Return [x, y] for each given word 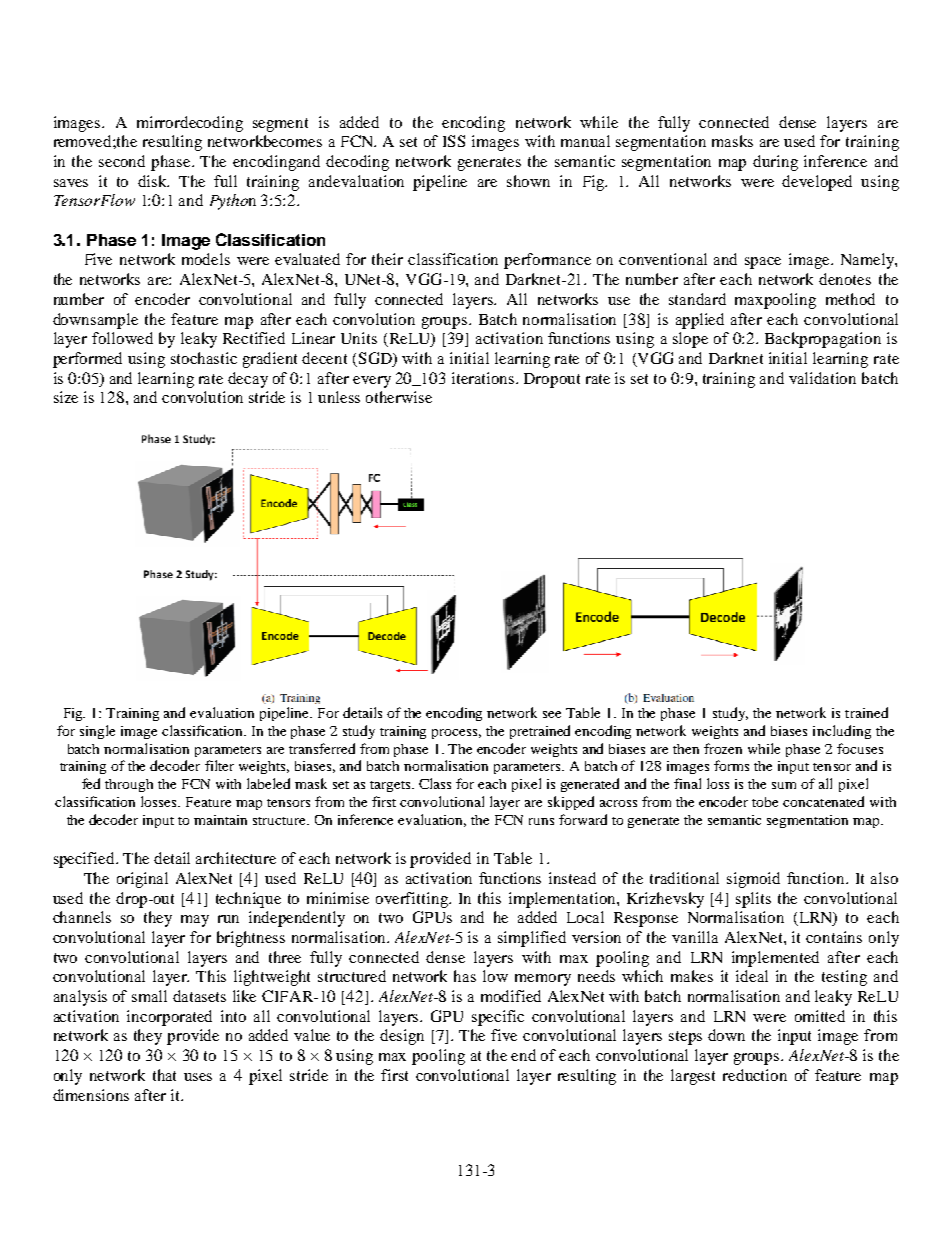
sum [784, 785]
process [456, 734]
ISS [454, 141]
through [129, 785]
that [164, 1075]
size [66, 397]
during [775, 163]
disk [153, 181]
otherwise [399, 397]
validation [822, 378]
